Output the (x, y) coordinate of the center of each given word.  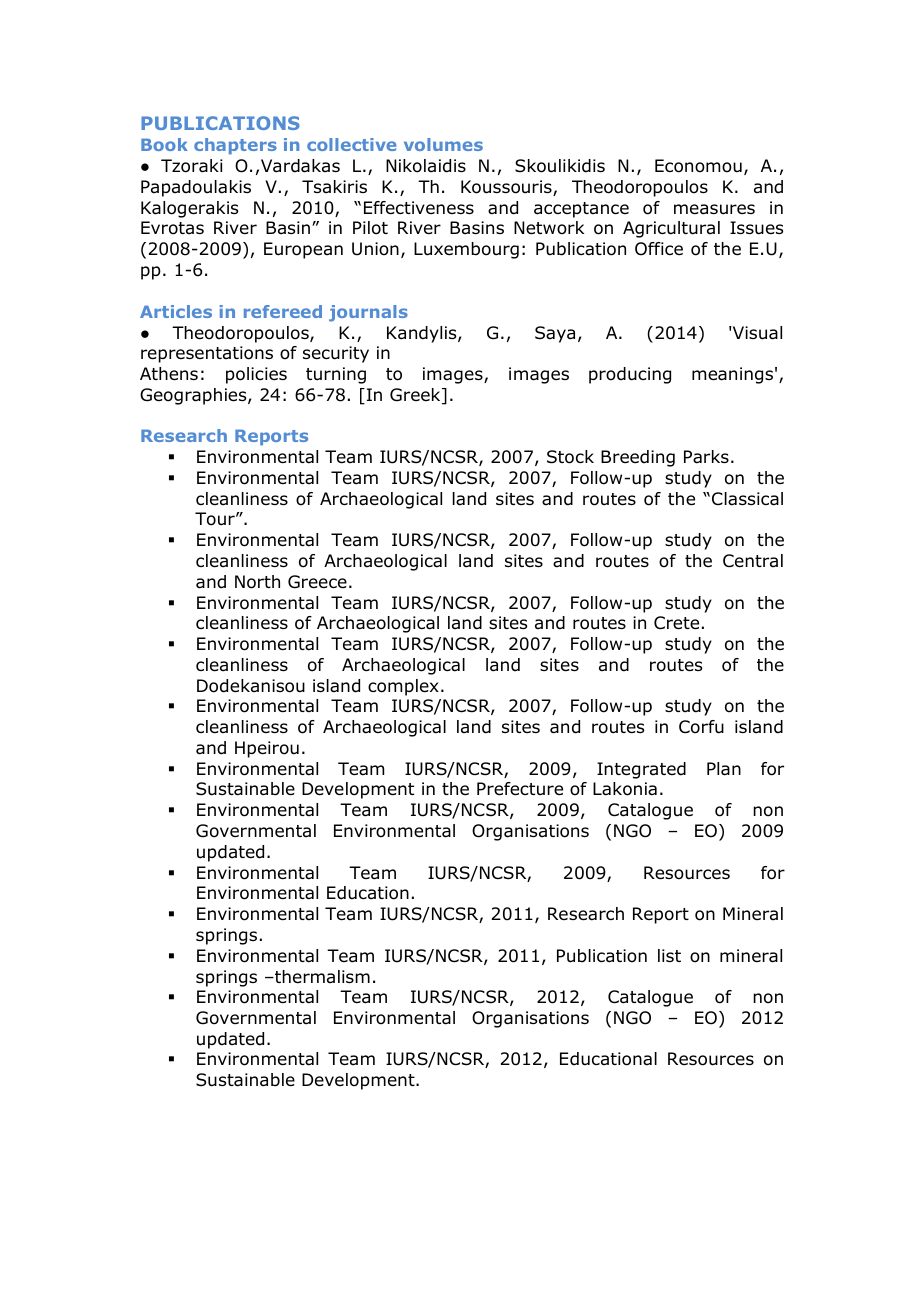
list (669, 955)
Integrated (641, 770)
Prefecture (520, 789)
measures (714, 209)
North (257, 582)
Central (753, 561)
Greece (317, 582)
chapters (235, 146)
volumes (443, 144)
